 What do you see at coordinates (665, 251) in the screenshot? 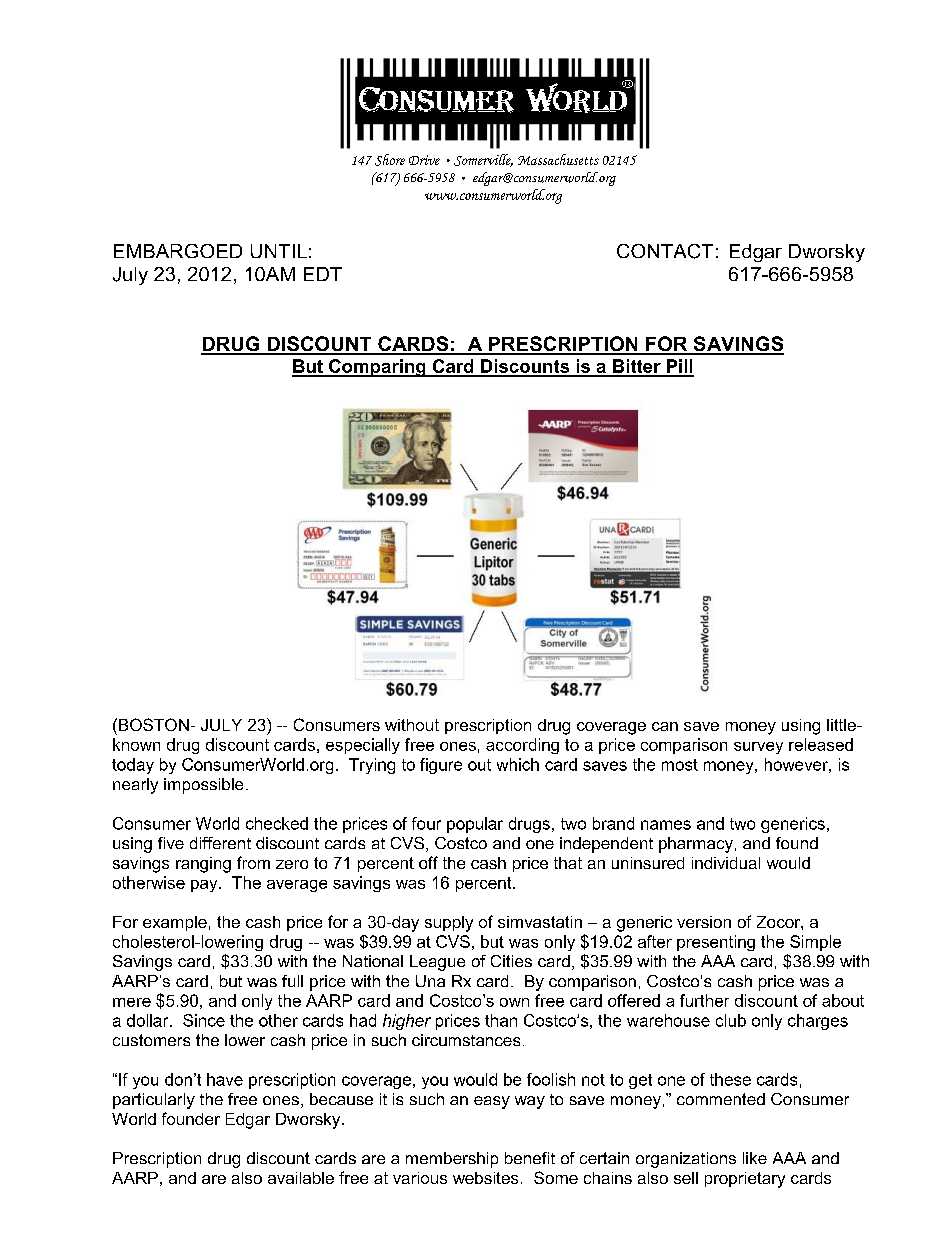
I see `CONTACT` at bounding box center [665, 251].
